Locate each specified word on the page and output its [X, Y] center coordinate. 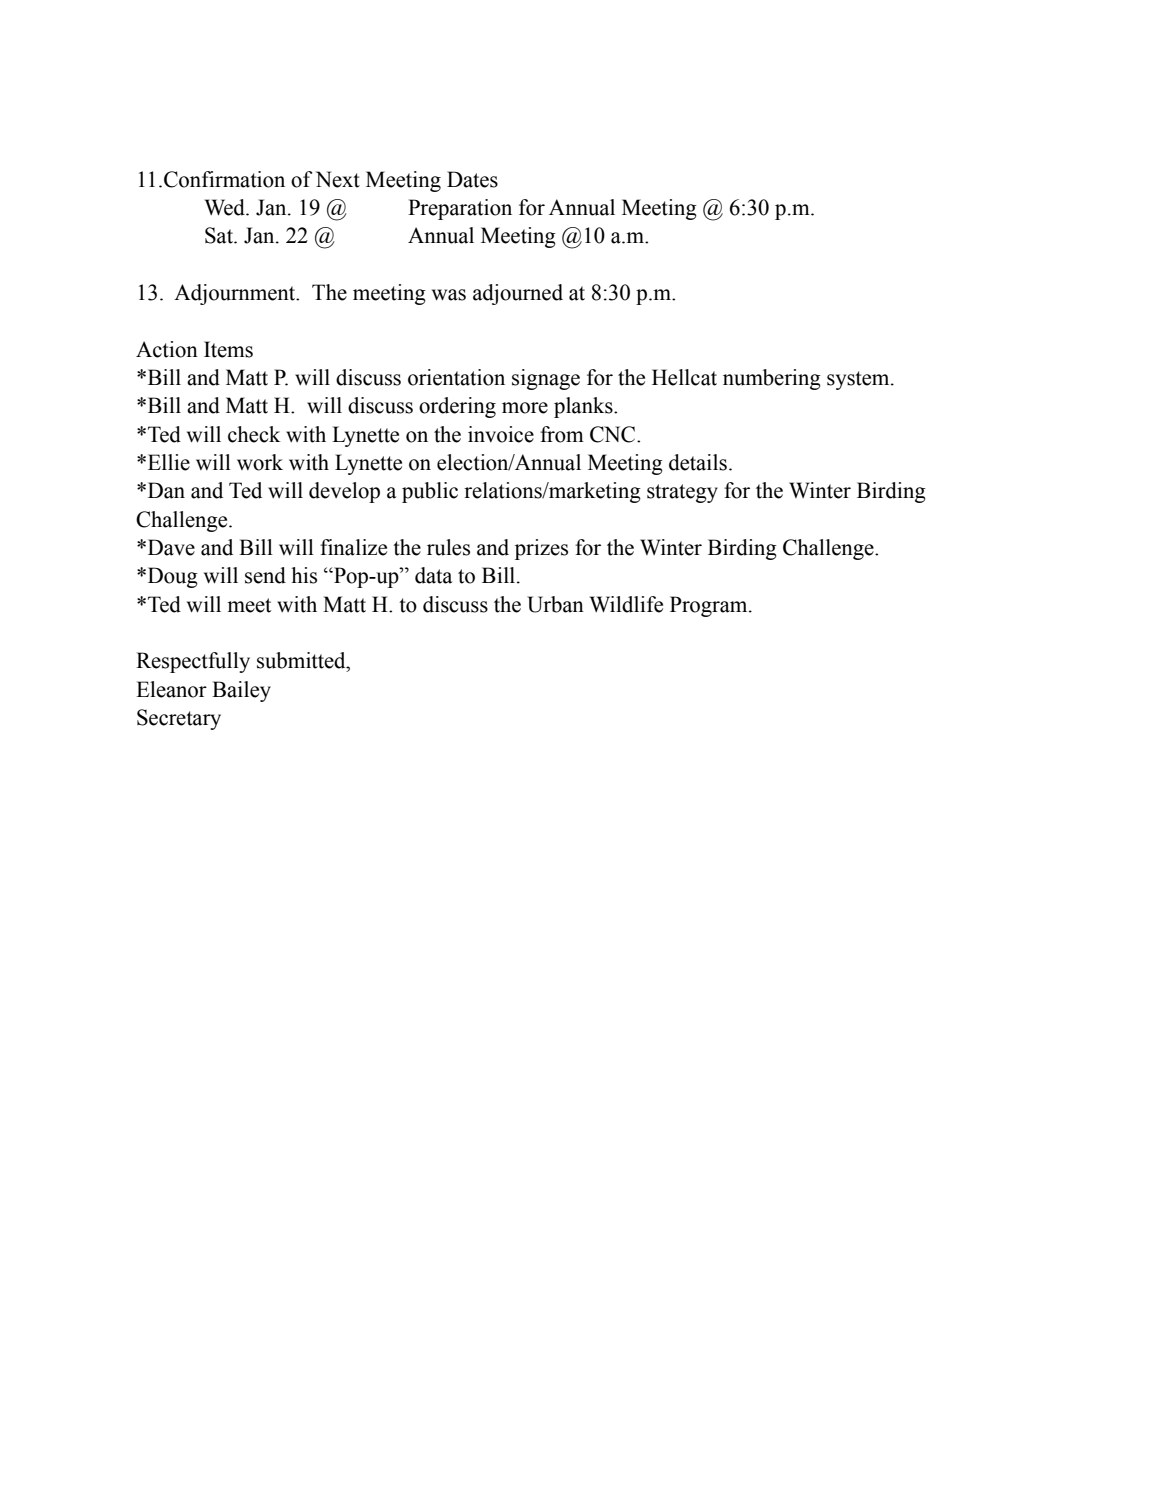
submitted [302, 660]
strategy [682, 493]
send [265, 575]
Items [228, 349]
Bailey [241, 691]
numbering [772, 379]
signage [546, 379]
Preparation [460, 209]
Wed [226, 207]
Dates [472, 179]
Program [710, 606]
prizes [541, 549]
